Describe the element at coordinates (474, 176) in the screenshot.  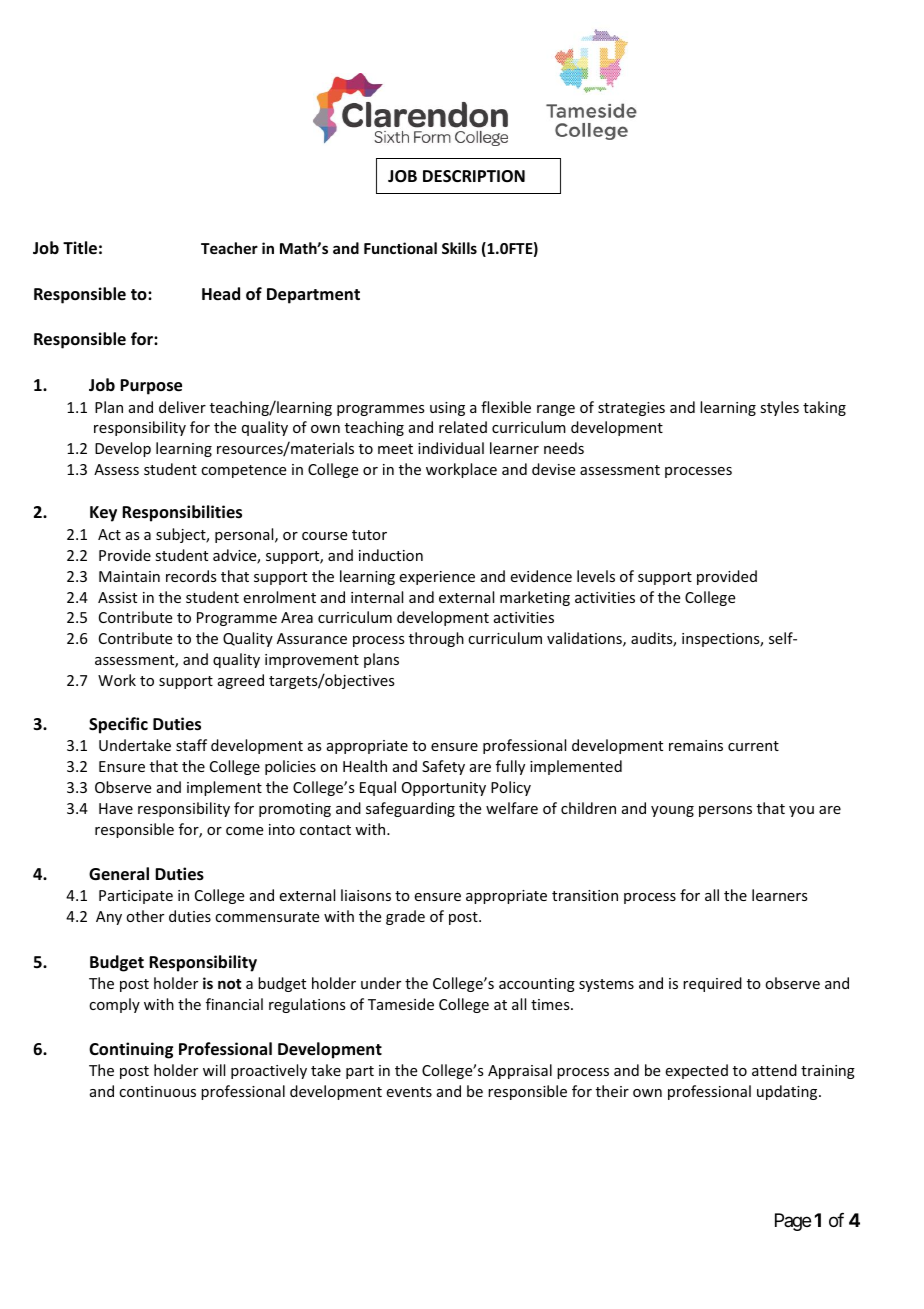
I see `DESCRIPTION` at that location.
